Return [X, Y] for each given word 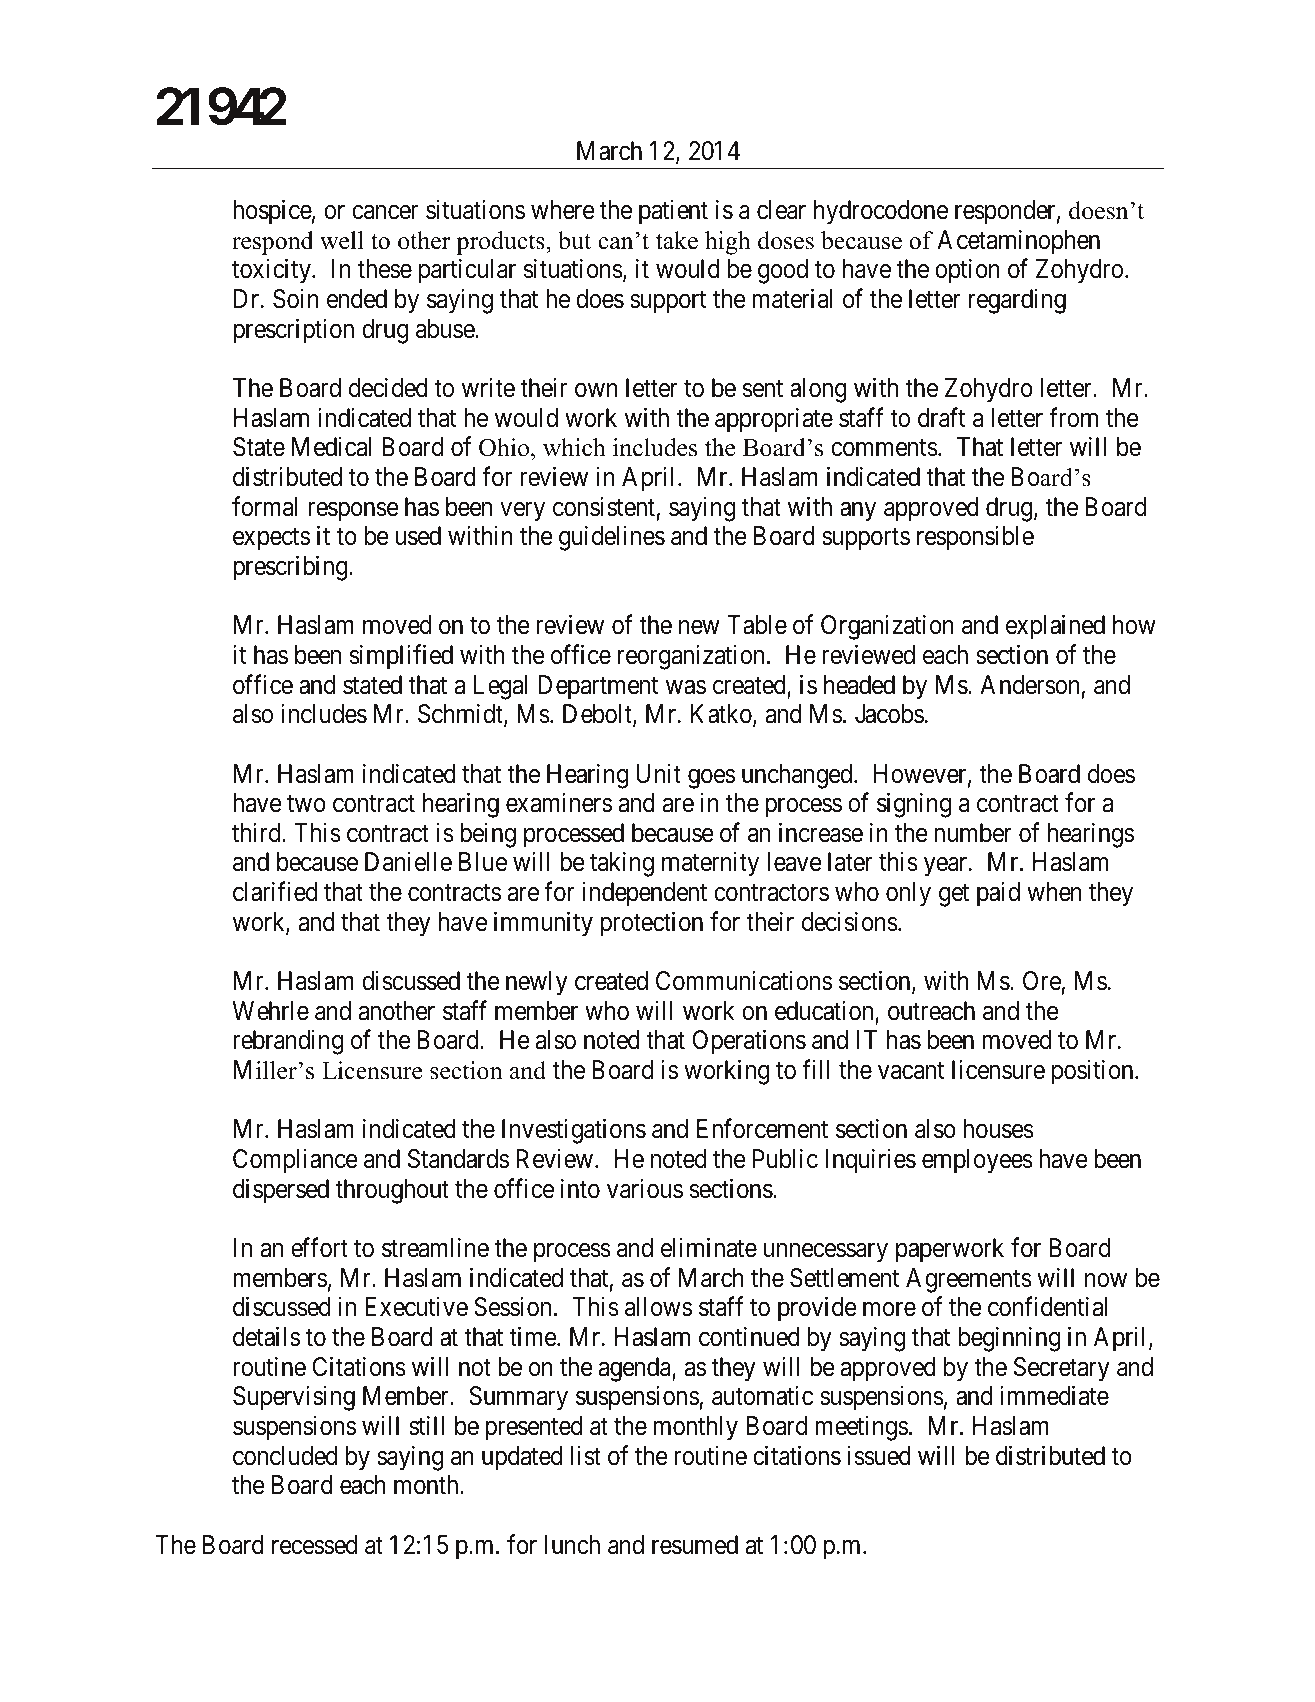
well [342, 240]
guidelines [612, 538]
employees [977, 1161]
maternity [710, 864]
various [645, 1188]
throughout [392, 1191]
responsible [975, 538]
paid [998, 894]
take [677, 240]
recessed [314, 1545]
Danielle [408, 862]
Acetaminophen [1018, 242]
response [353, 512]
